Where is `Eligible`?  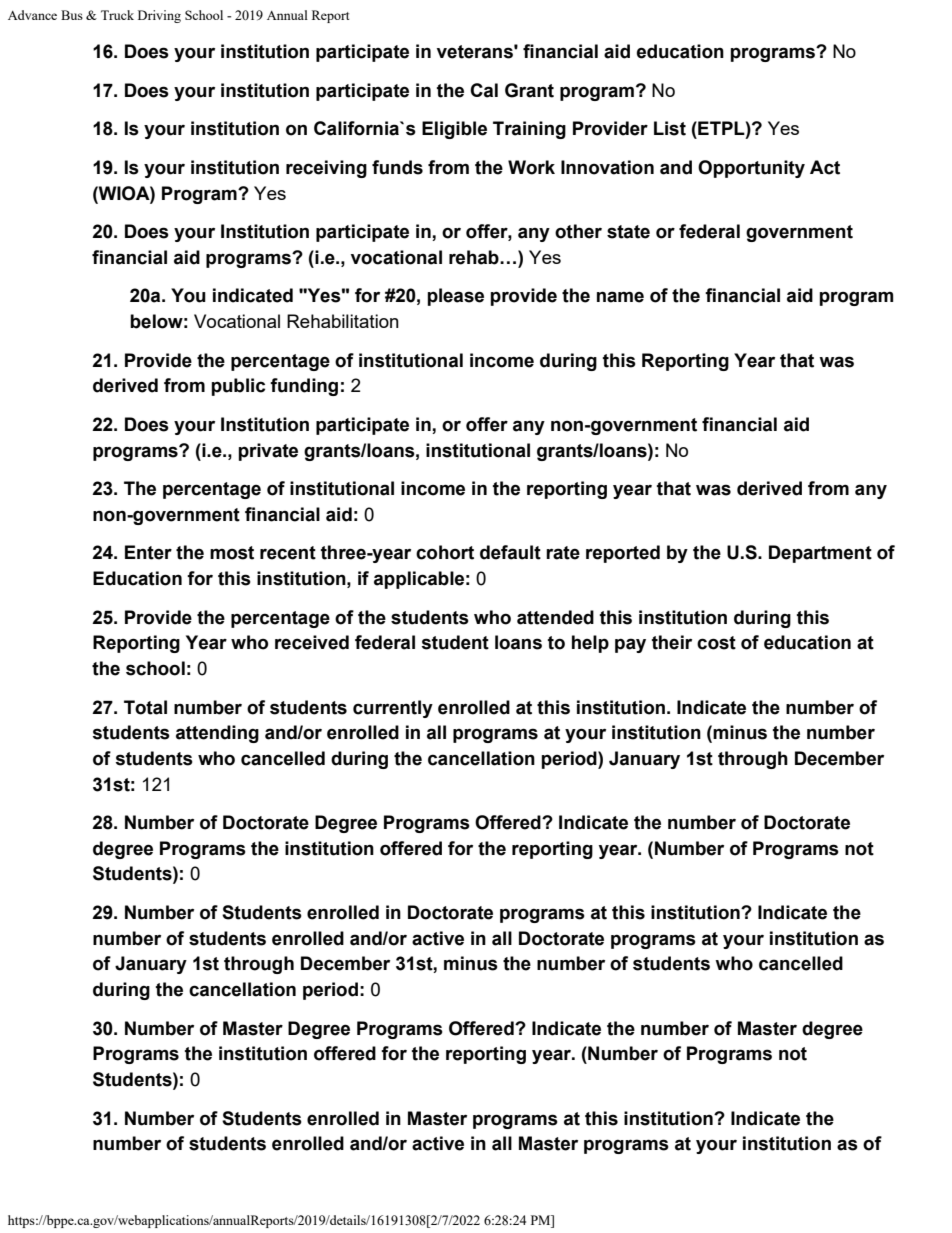 Eligible is located at coordinates (454, 130).
